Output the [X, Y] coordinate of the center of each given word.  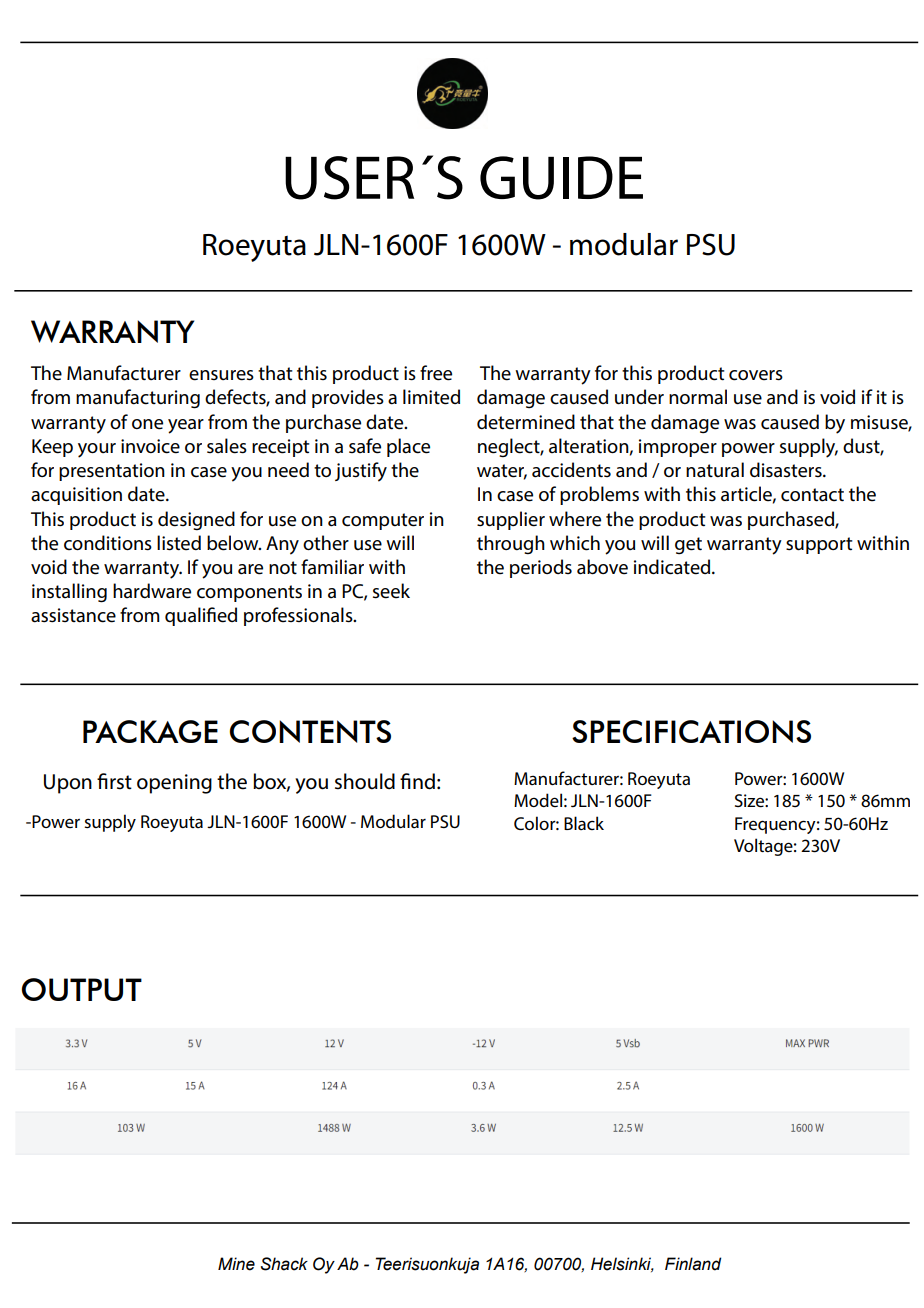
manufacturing [138, 399]
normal [698, 397]
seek [391, 591]
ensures [221, 375]
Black [584, 823]
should [365, 781]
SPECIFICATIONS [691, 731]
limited [431, 397]
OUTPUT [81, 989]
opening [174, 784]
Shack [284, 1264]
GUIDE [561, 178]
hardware [152, 591]
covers [756, 375]
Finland [693, 1264]
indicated [673, 567]
